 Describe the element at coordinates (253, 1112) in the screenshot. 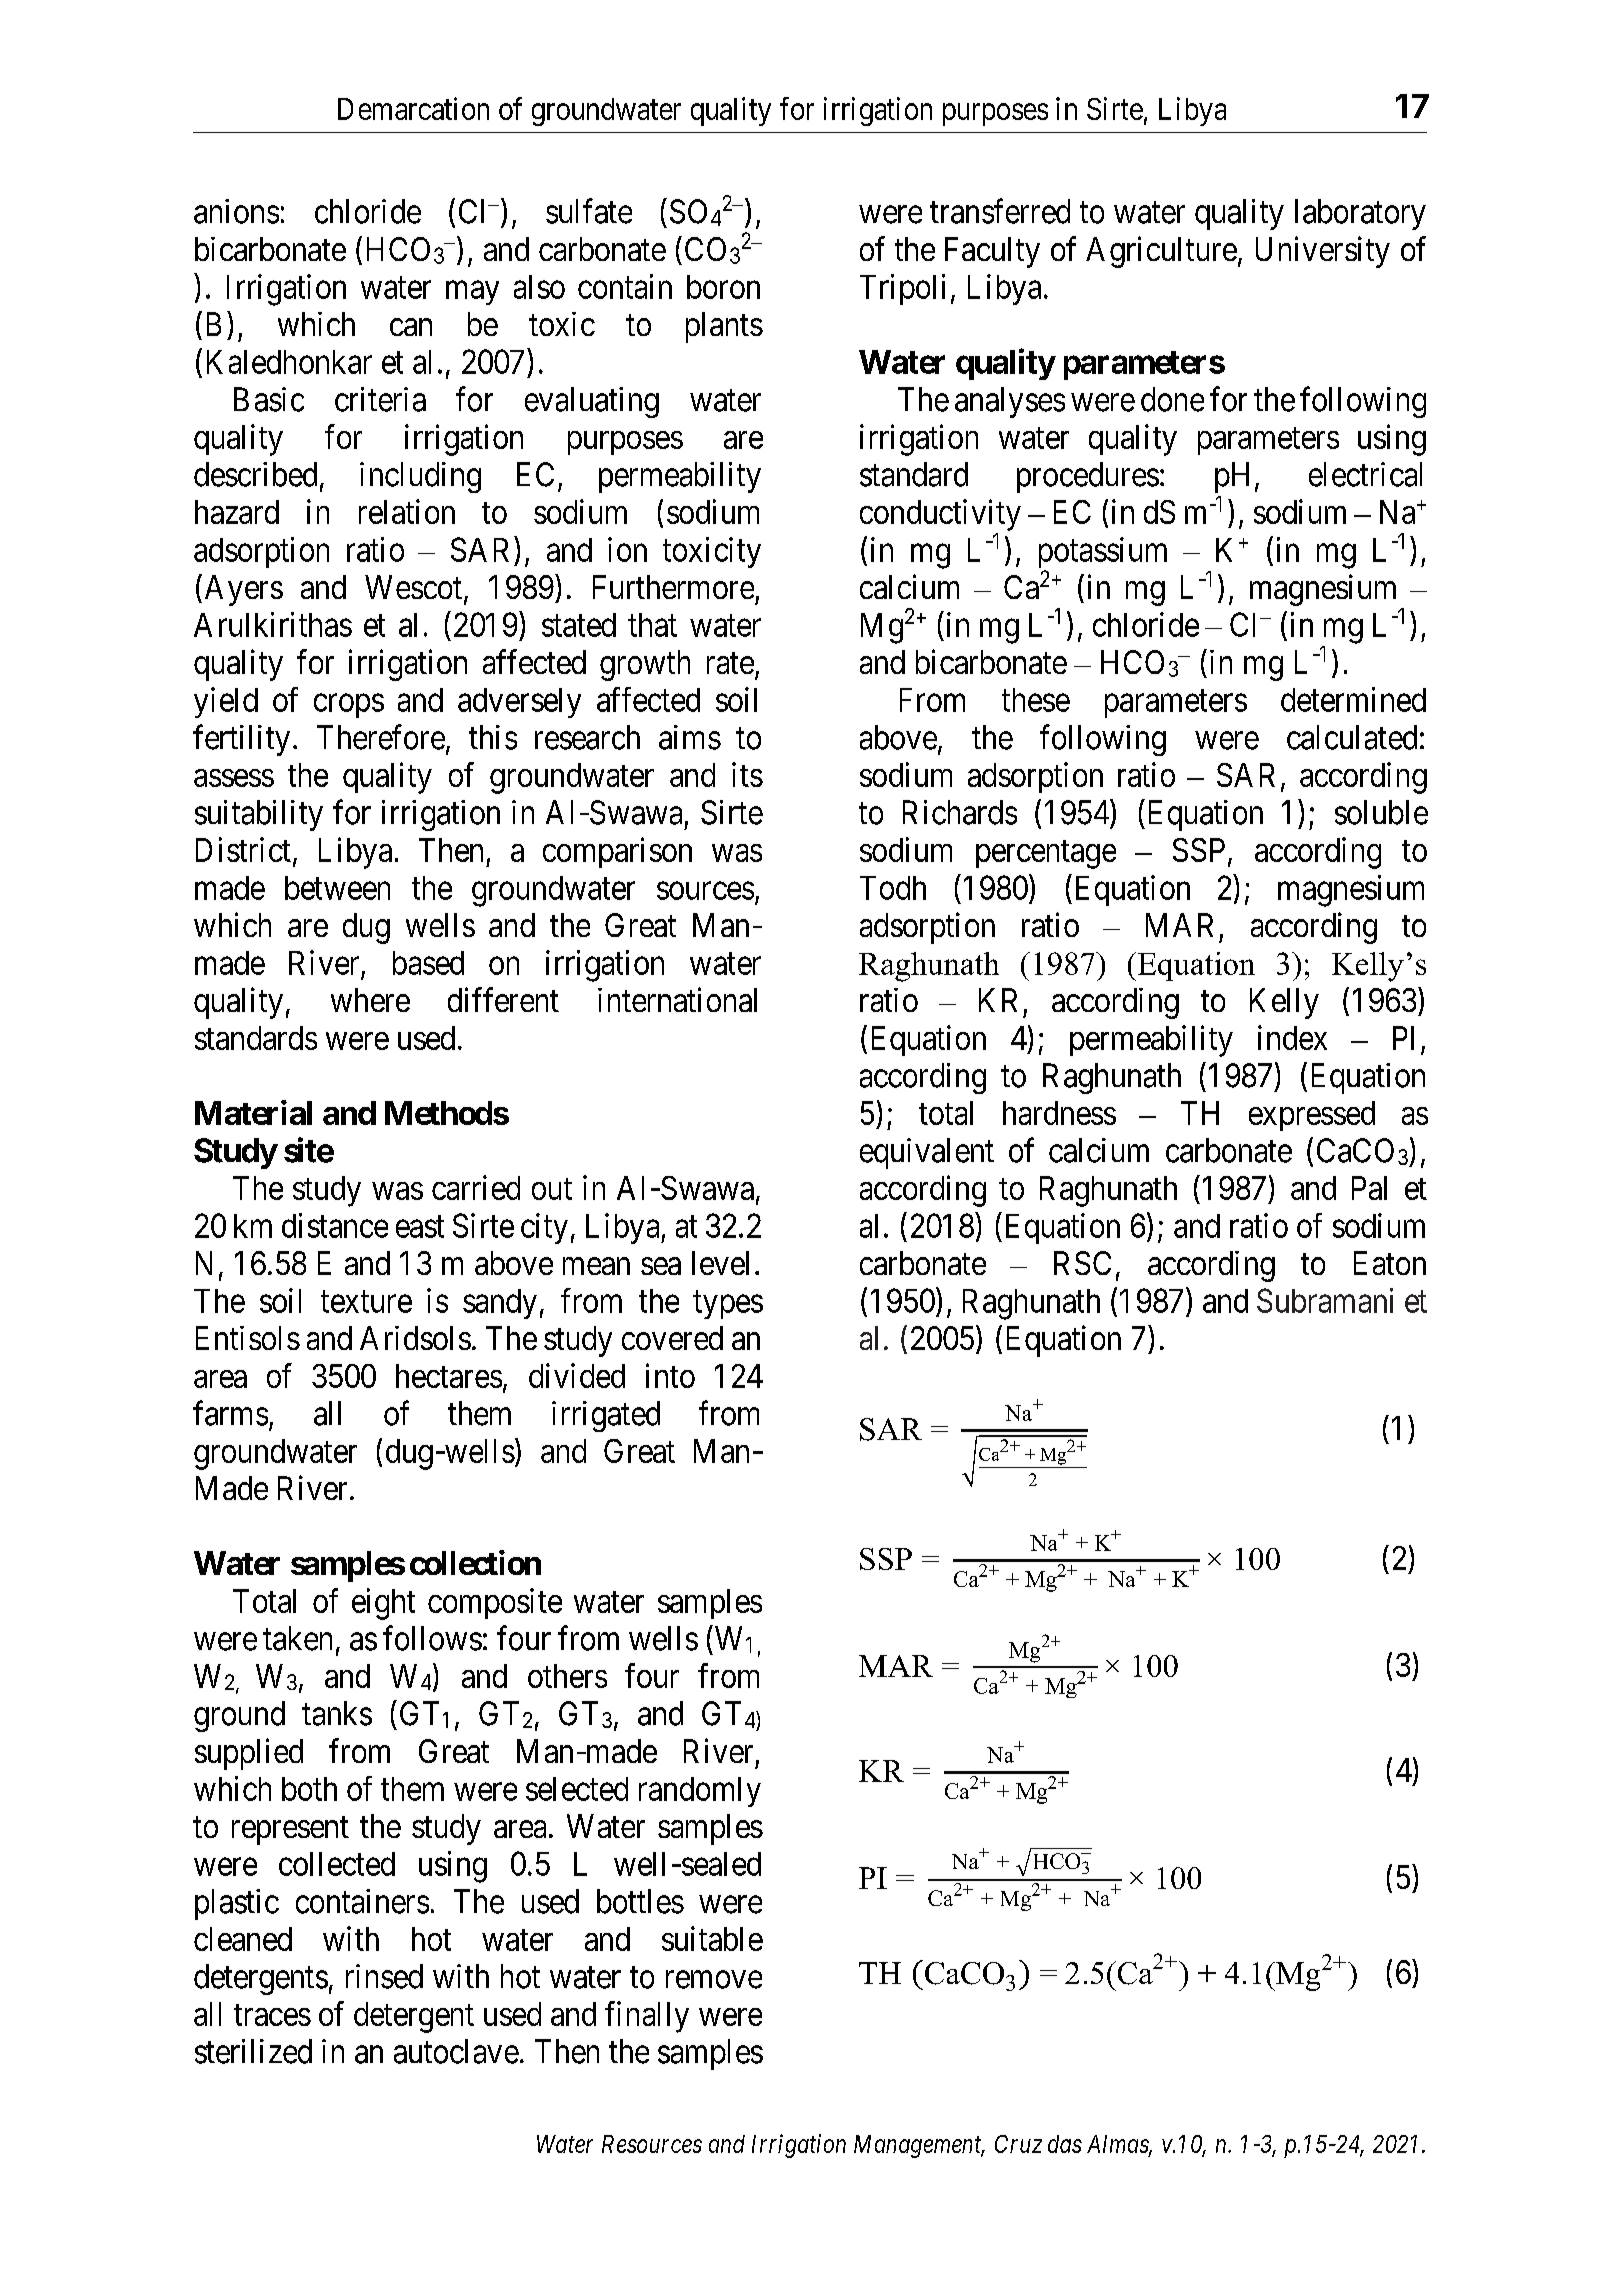

I see `Material` at that location.
